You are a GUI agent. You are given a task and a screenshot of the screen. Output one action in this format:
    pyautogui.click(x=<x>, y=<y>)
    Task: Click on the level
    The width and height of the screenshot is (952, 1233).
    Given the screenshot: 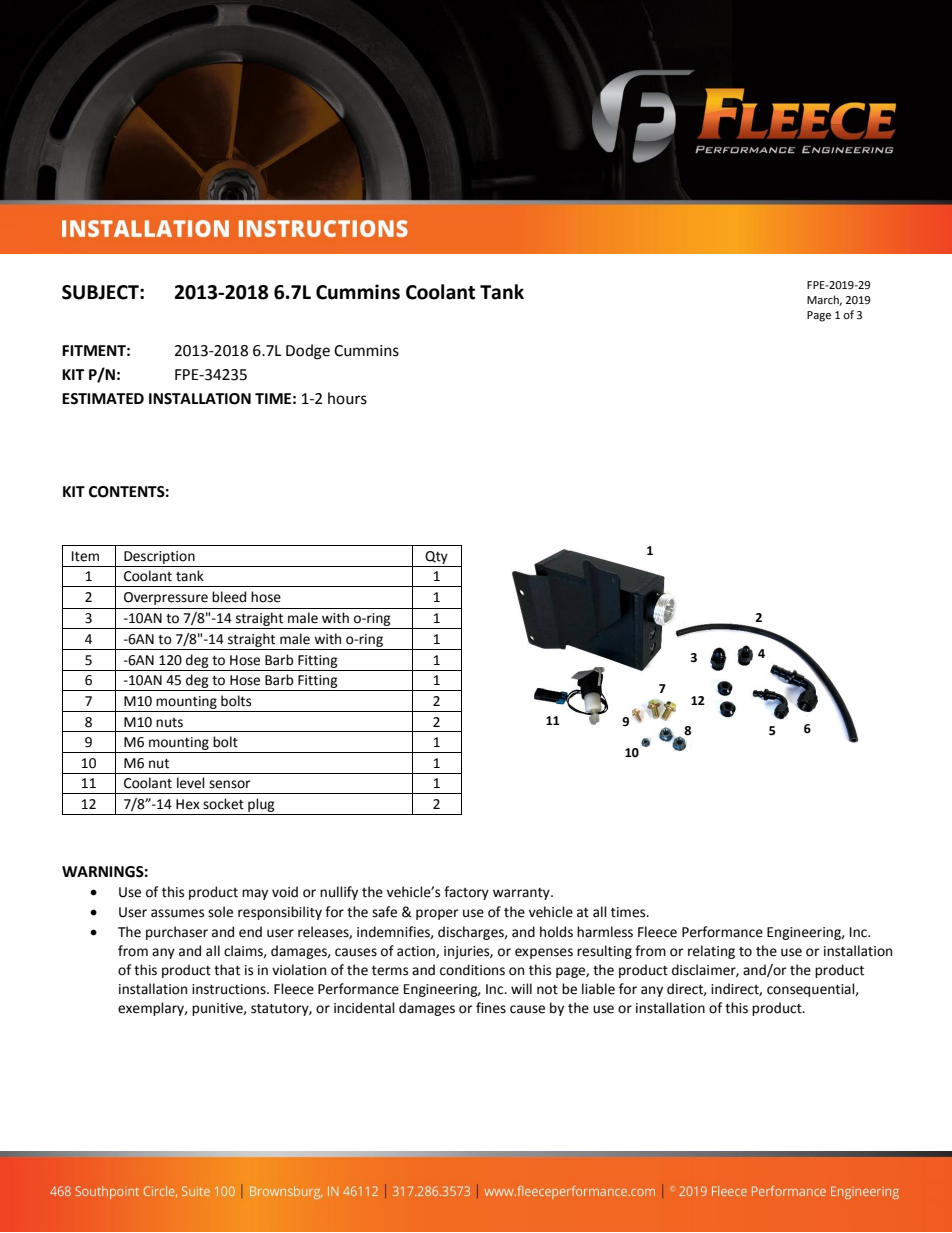 What is the action you would take?
    pyautogui.click(x=191, y=783)
